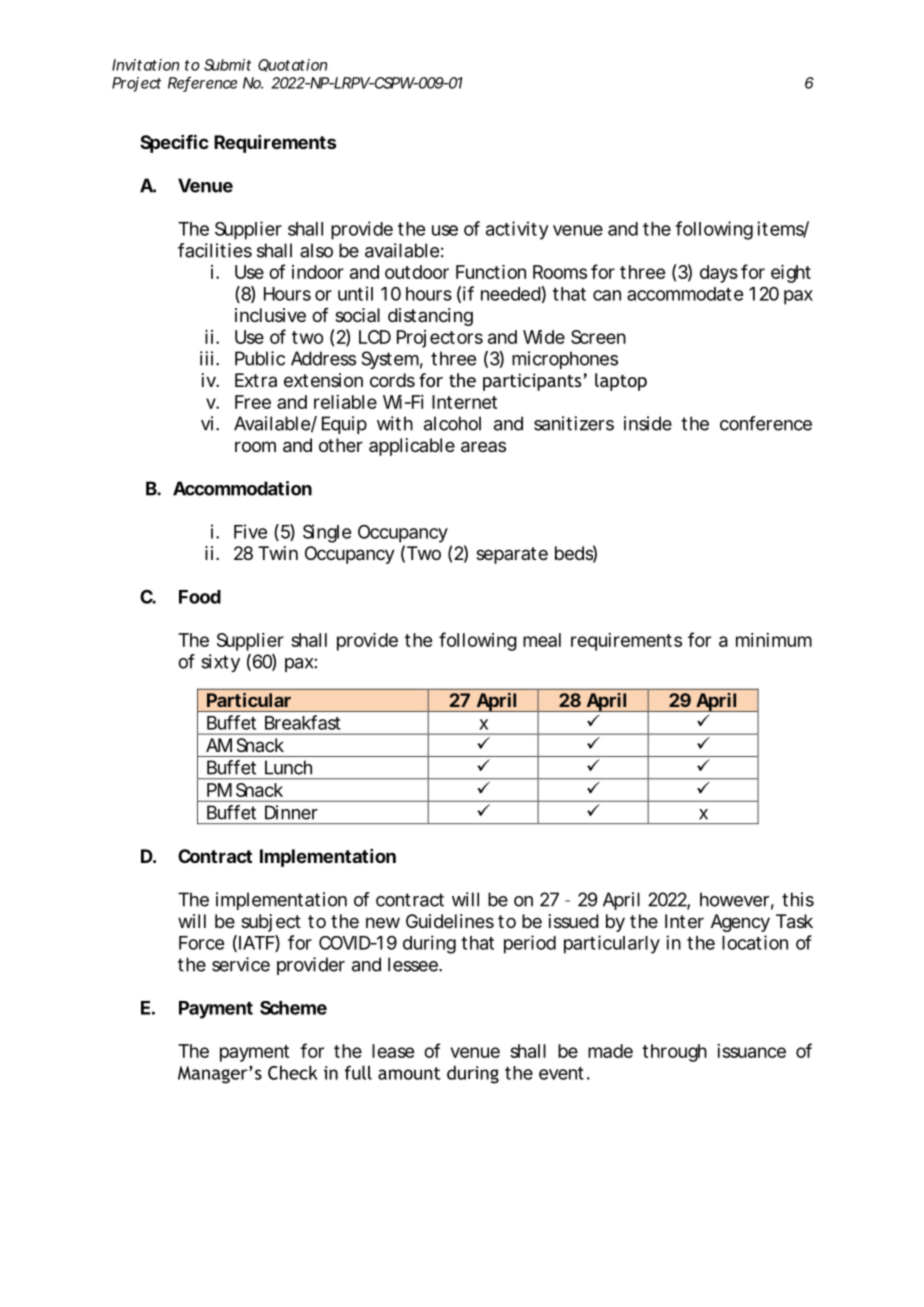 The width and height of the screenshot is (924, 1307). What do you see at coordinates (303, 722) in the screenshot?
I see `Breakfast` at bounding box center [303, 722].
